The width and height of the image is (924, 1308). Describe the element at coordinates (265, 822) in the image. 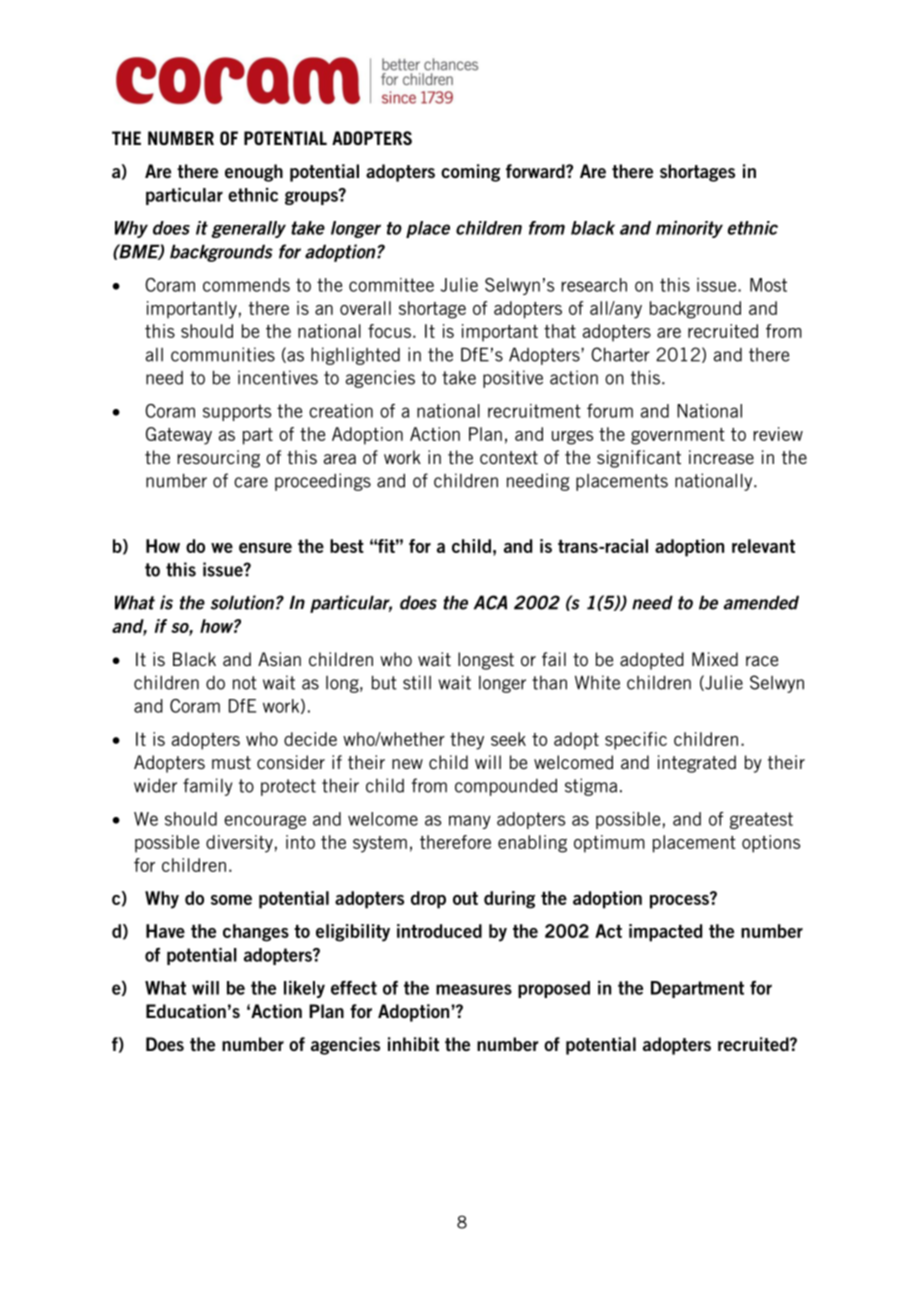

I see `encourage` at that location.
